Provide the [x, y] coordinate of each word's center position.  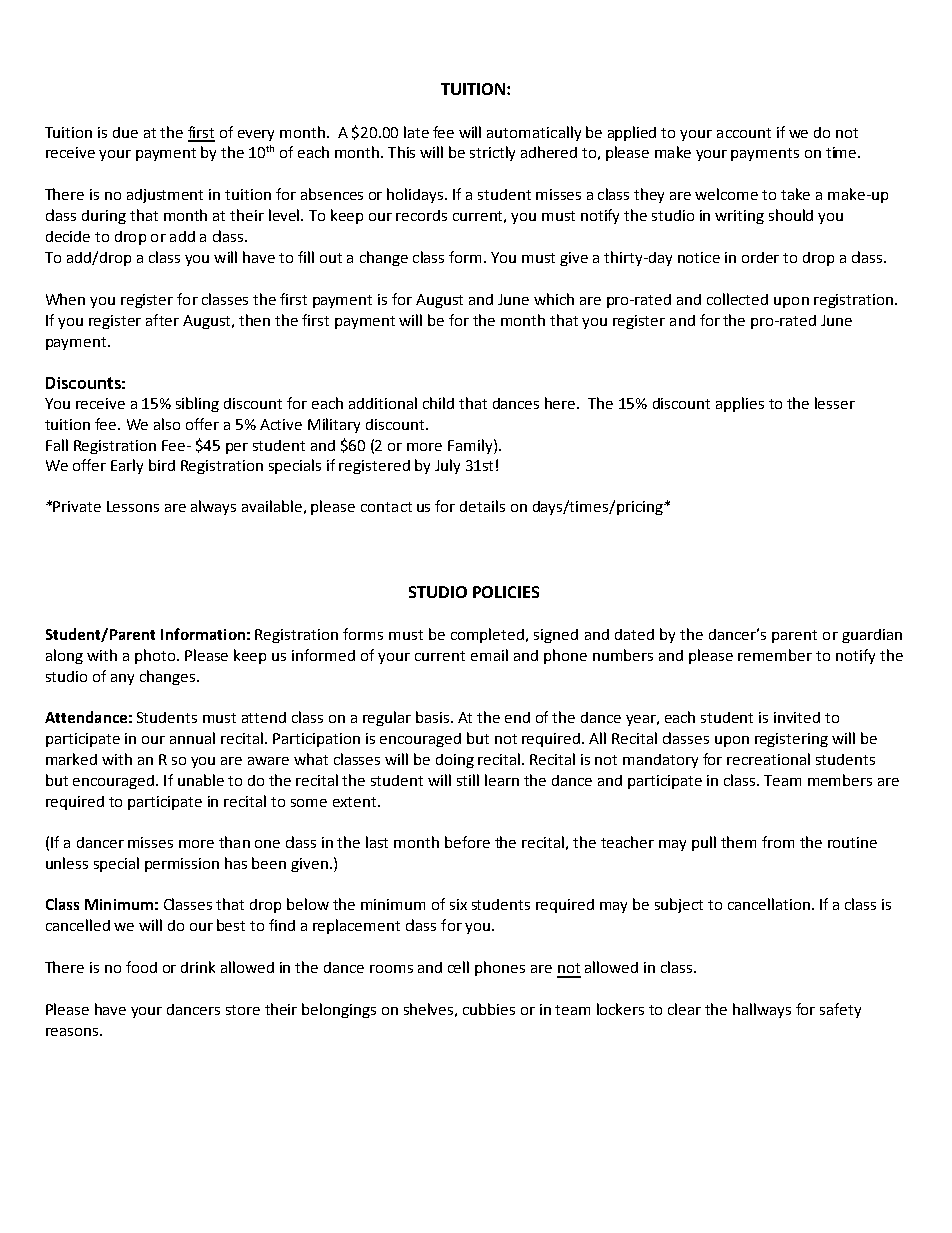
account [744, 133]
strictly [492, 153]
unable [201, 780]
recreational [768, 759]
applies [740, 404]
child [438, 403]
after [162, 320]
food [141, 967]
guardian [872, 636]
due [125, 132]
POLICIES [506, 592]
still [468, 780]
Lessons [133, 506]
